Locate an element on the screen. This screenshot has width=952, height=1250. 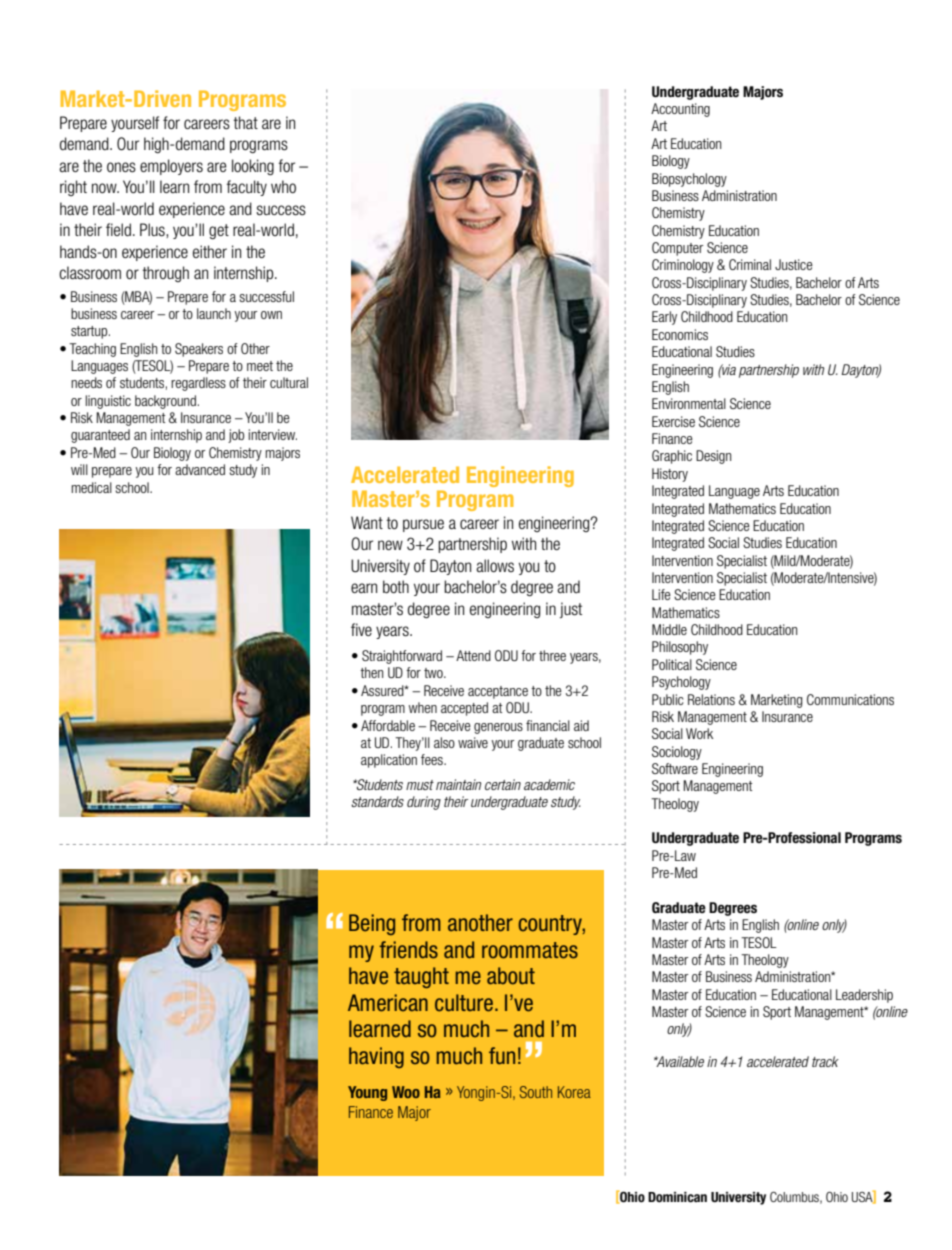
advanced is located at coordinates (200, 469).
